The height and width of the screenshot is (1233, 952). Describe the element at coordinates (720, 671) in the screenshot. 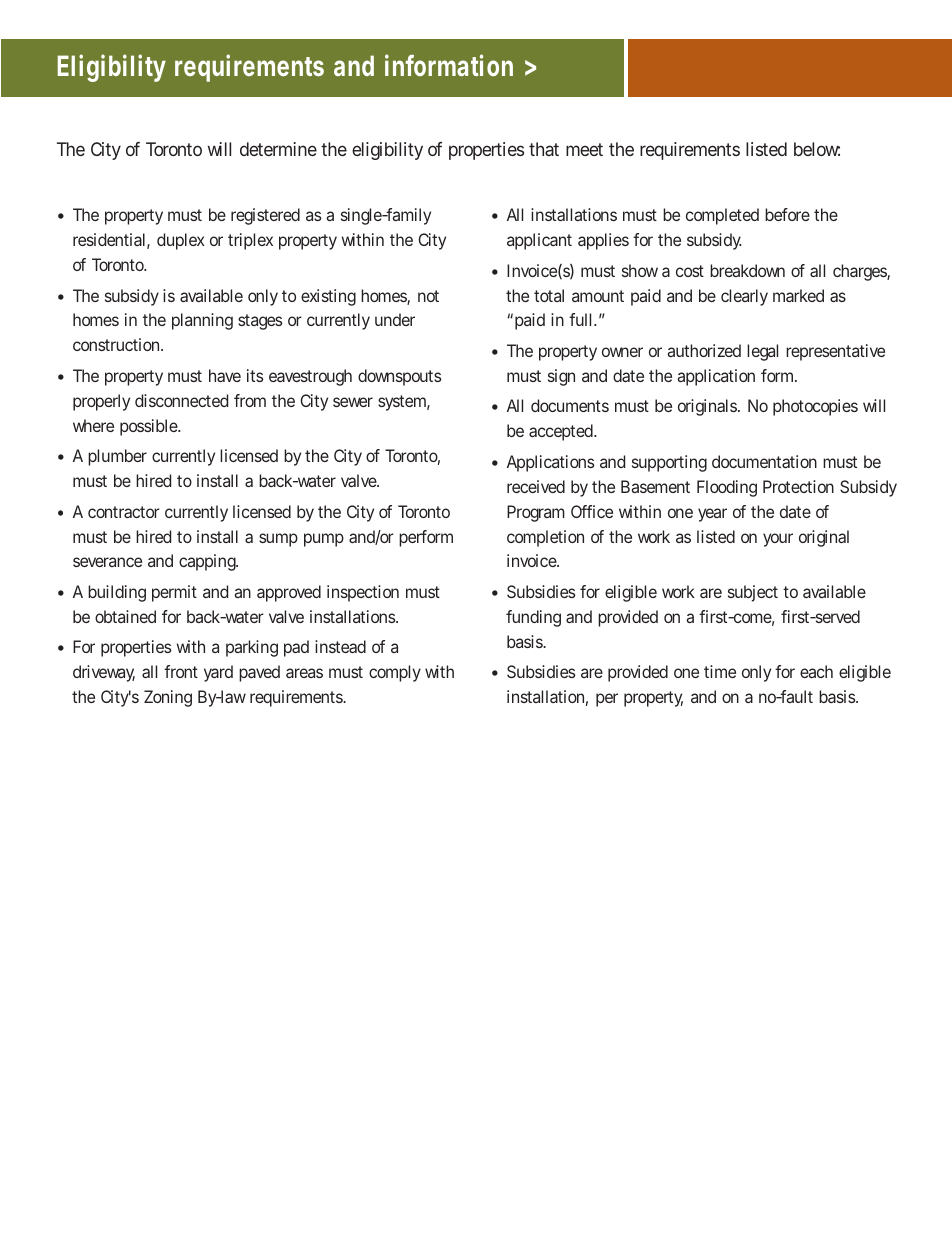

I see `time` at that location.
